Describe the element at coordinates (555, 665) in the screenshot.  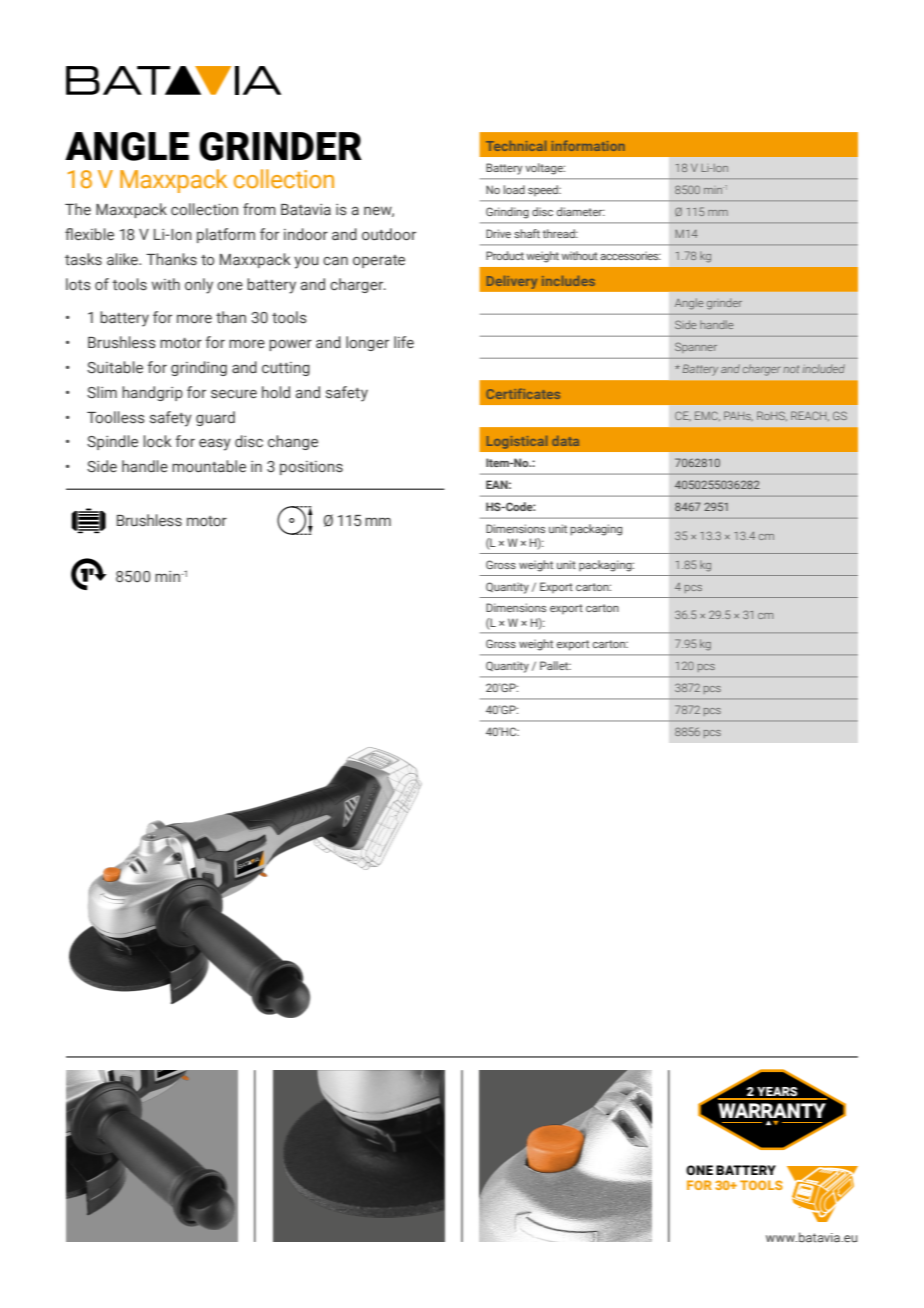
I see `Pallet` at that location.
